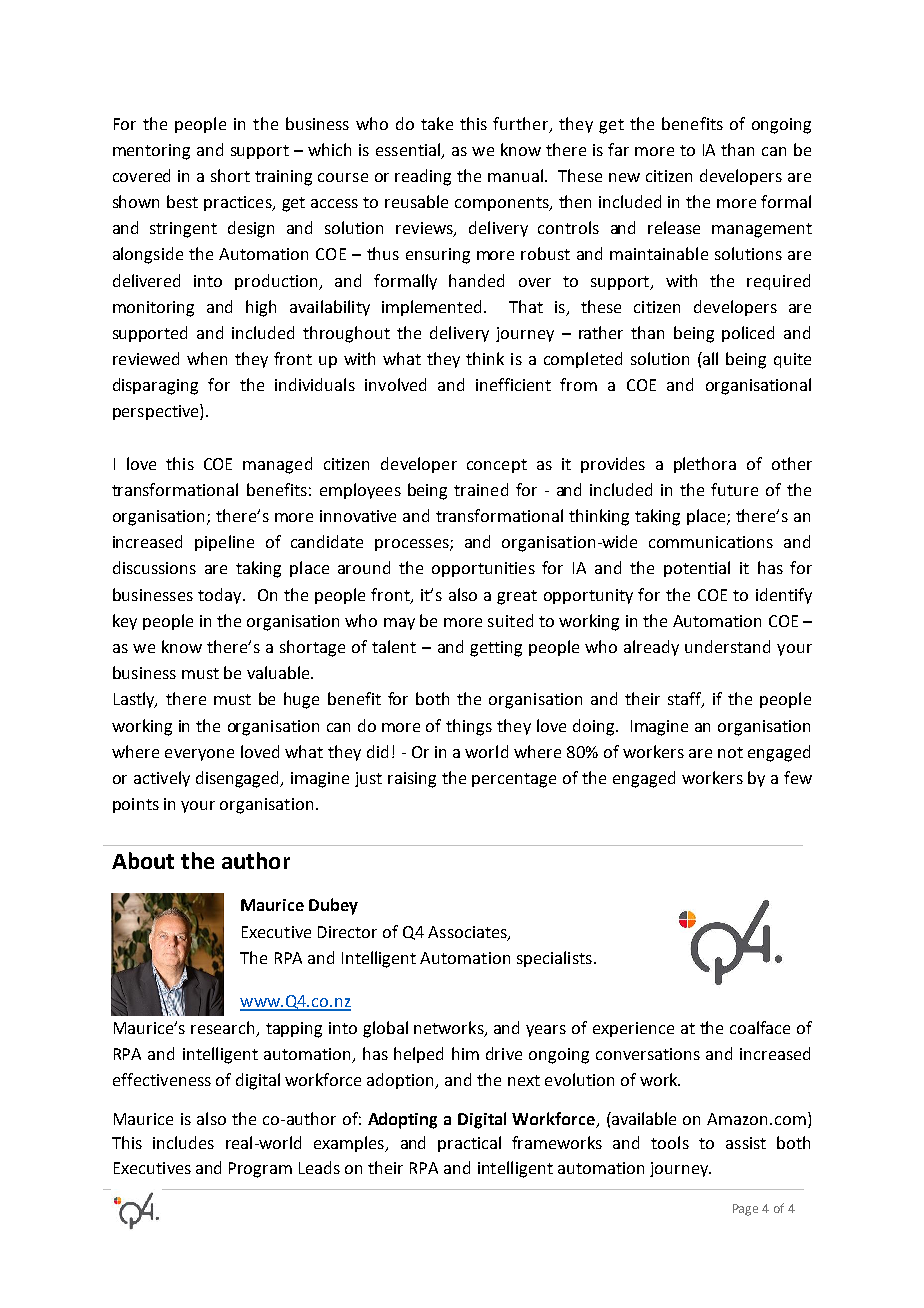  Describe the element at coordinates (183, 1142) in the screenshot. I see `includes` at that location.
